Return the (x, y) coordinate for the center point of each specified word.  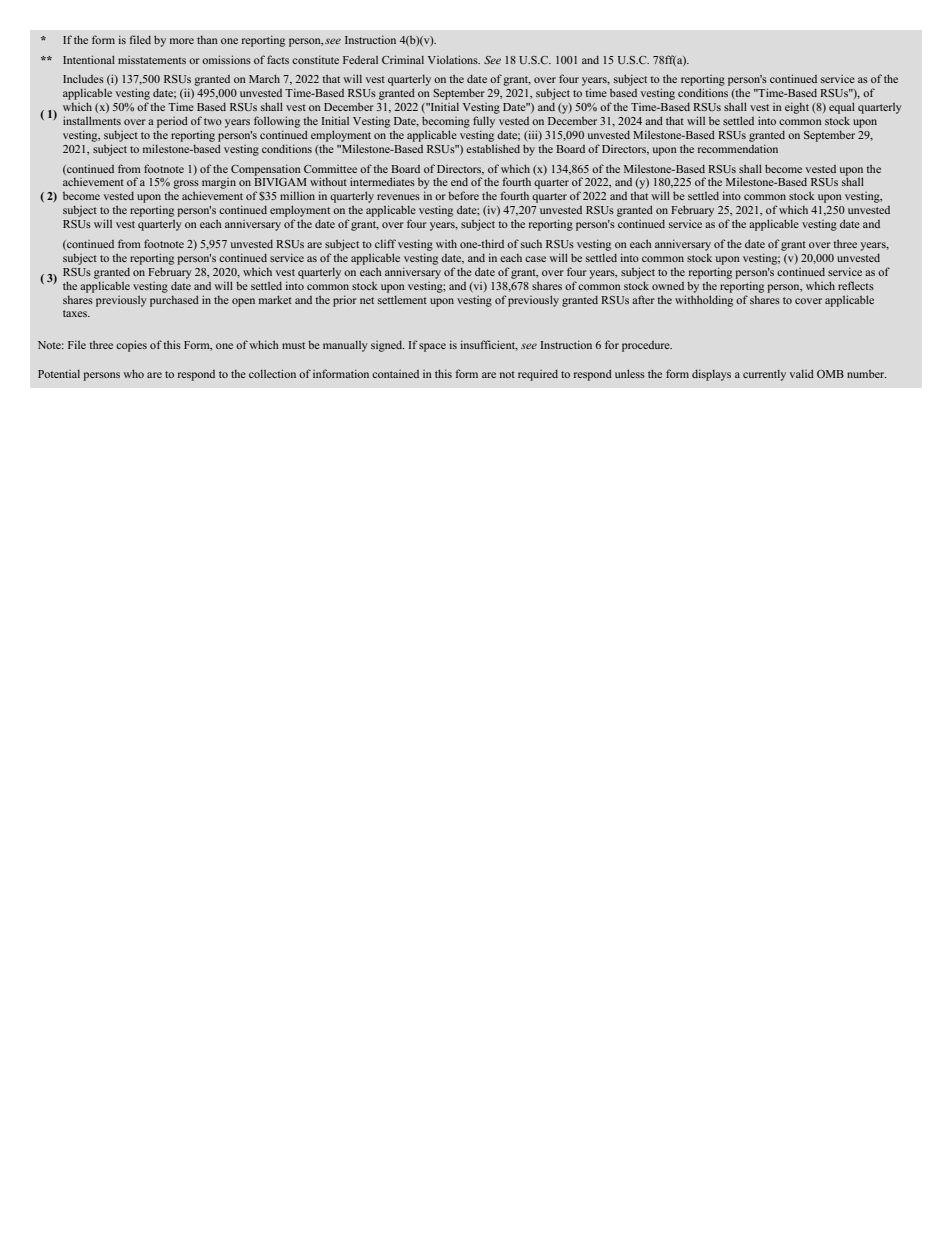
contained (395, 374)
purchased (174, 301)
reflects (856, 285)
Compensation (266, 170)
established (493, 148)
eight (797, 108)
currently (764, 375)
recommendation (738, 148)
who (133, 373)
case (535, 259)
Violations (454, 59)
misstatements (152, 60)
